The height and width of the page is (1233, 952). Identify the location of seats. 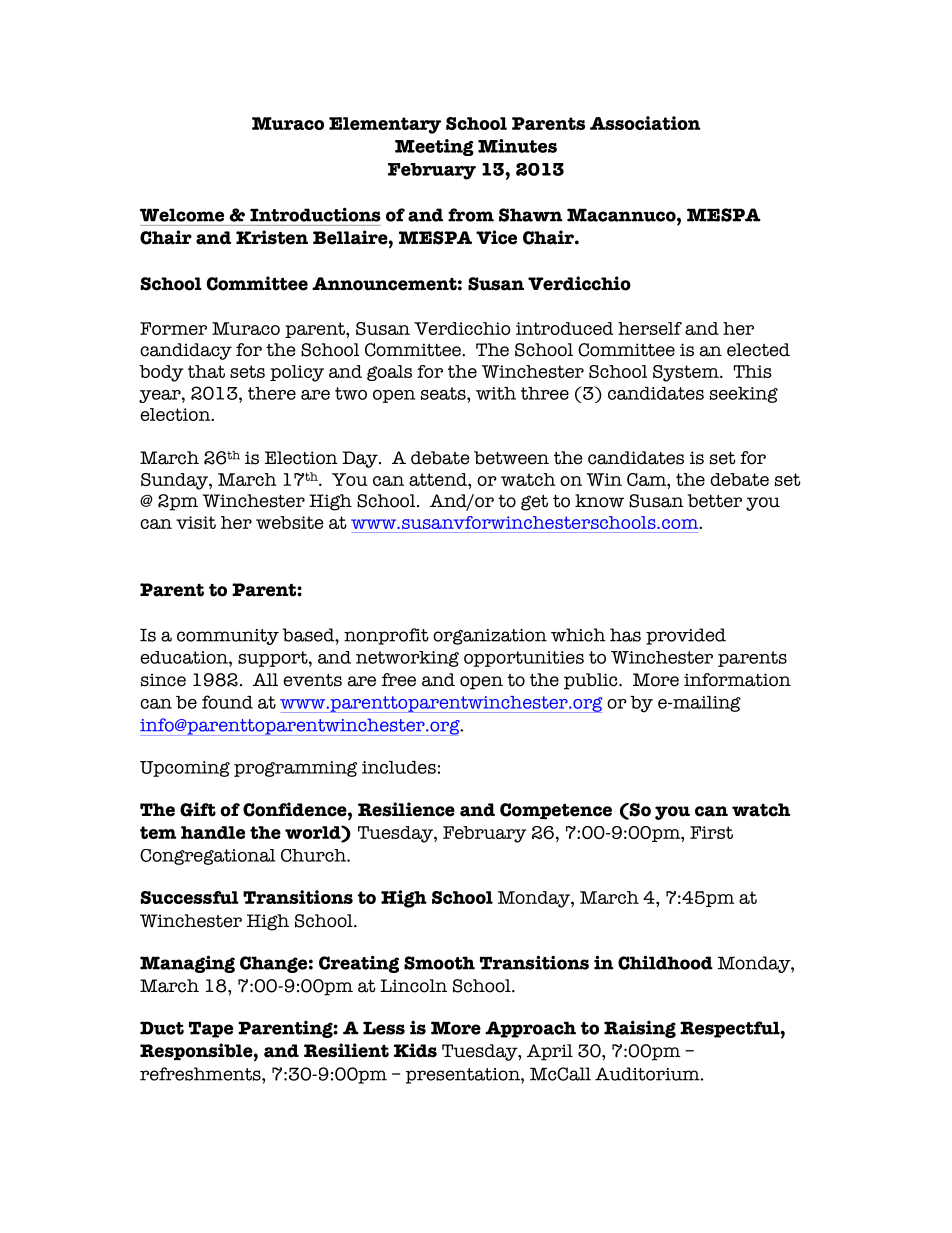
(444, 393).
